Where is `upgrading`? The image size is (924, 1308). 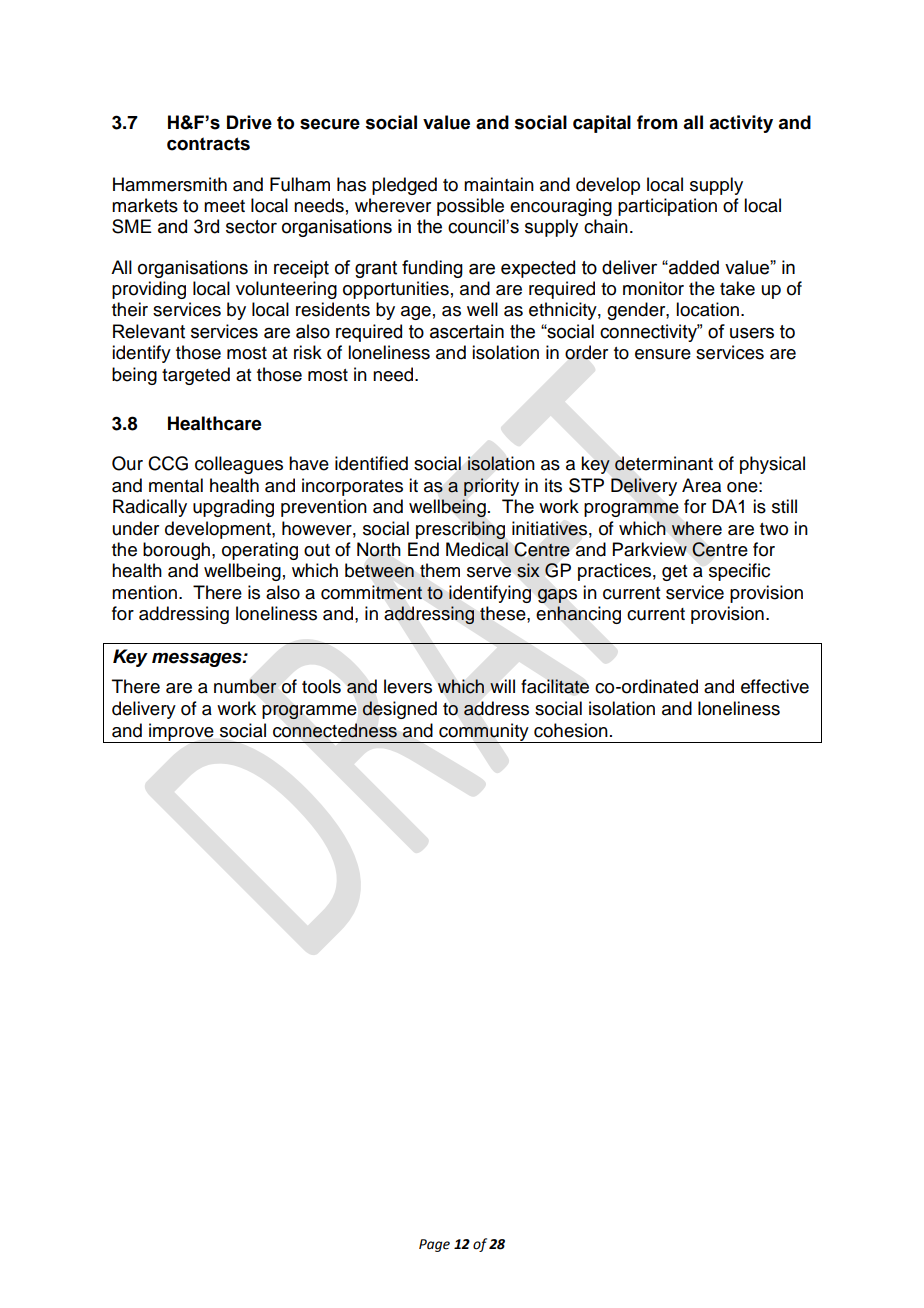 upgrading is located at coordinates (233, 508).
